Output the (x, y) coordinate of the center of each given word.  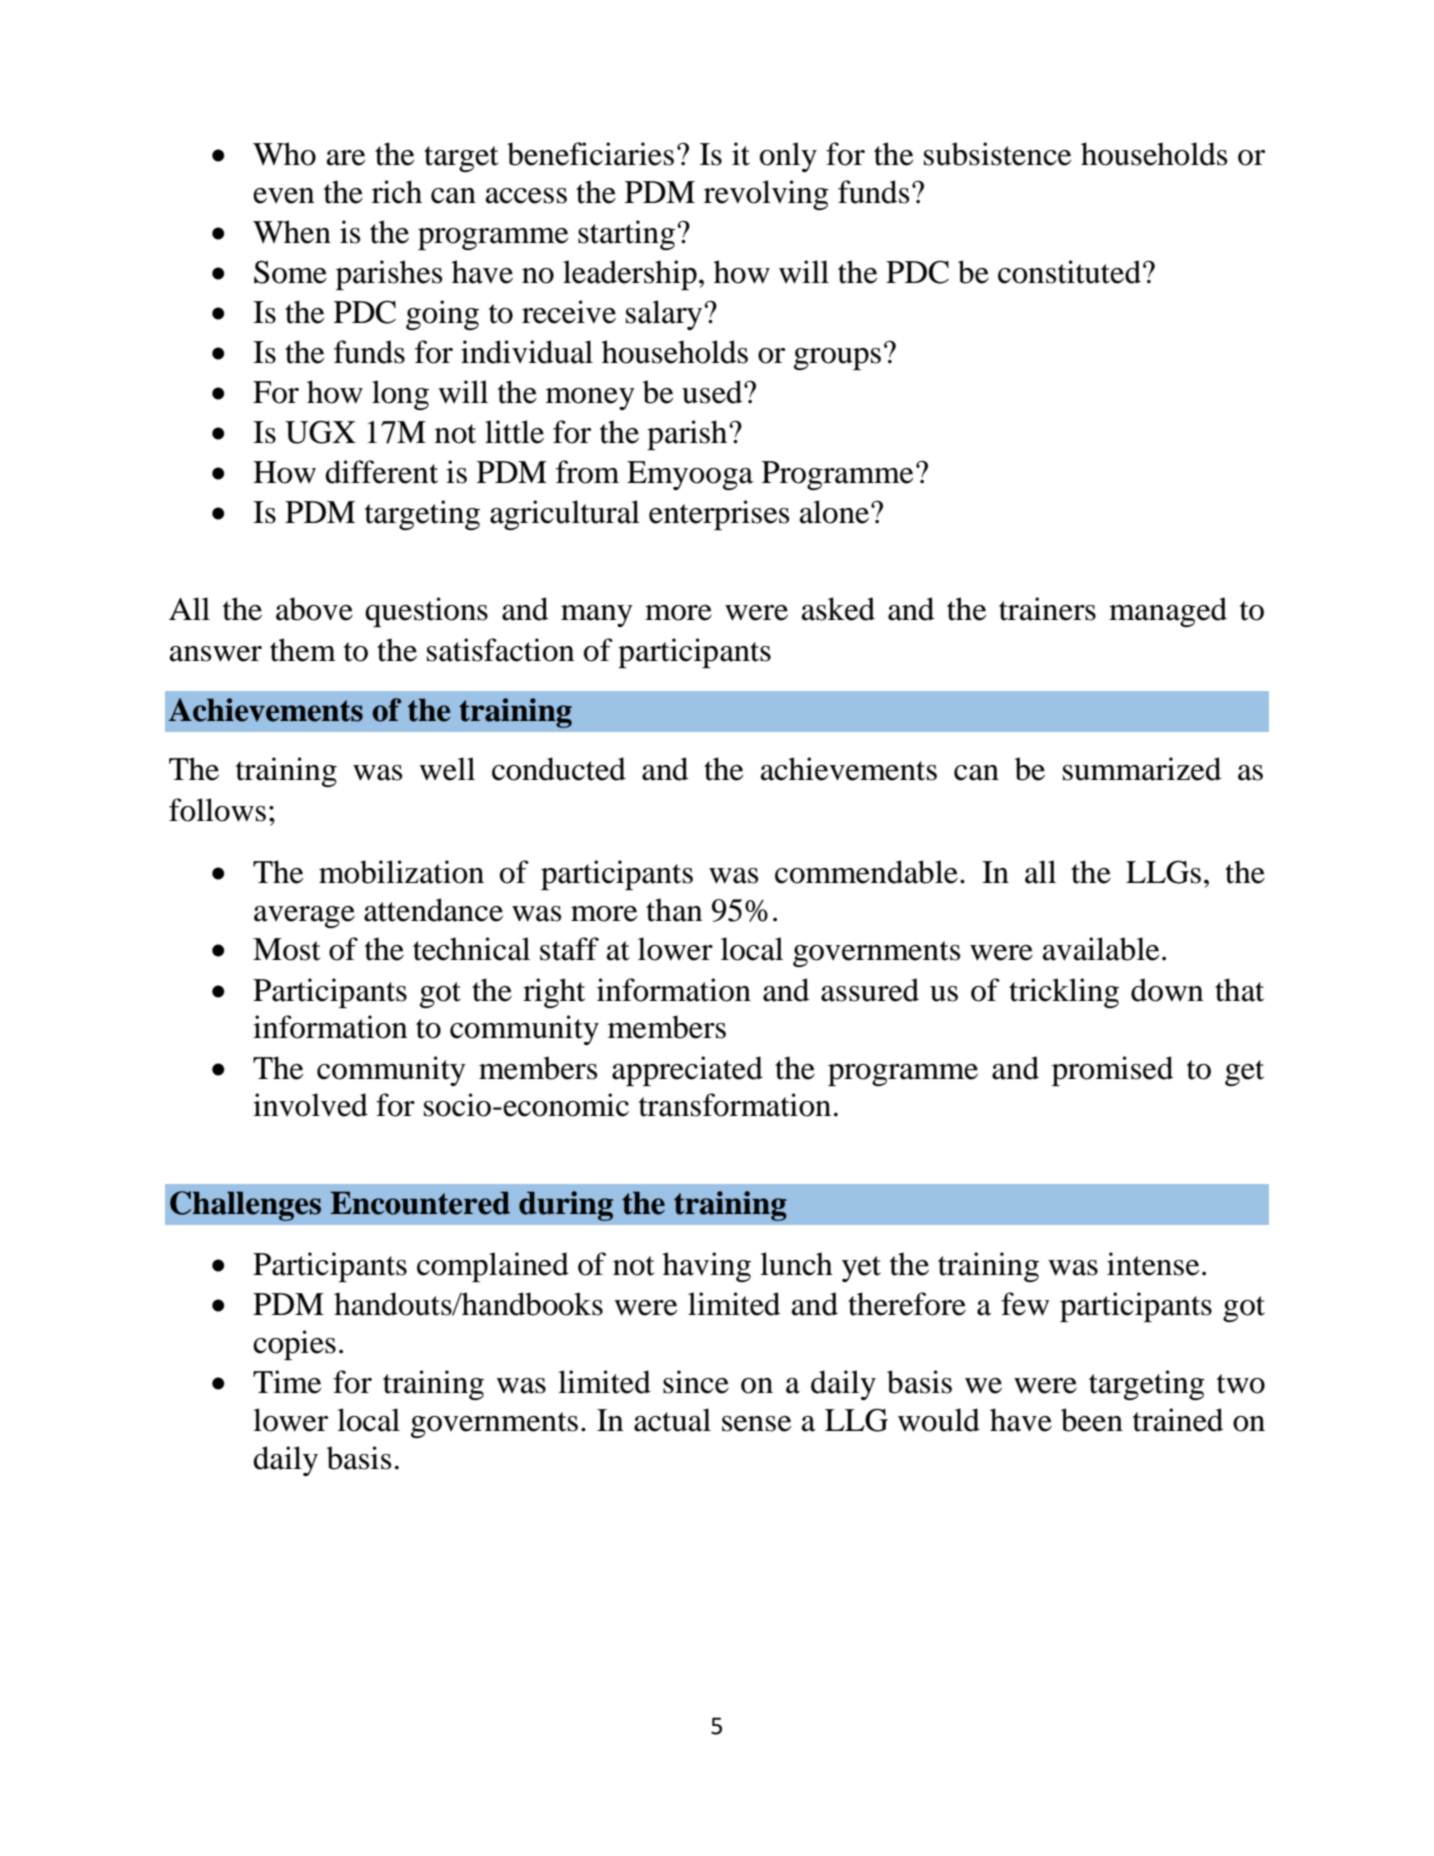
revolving (766, 195)
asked (838, 609)
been (1092, 1420)
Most (286, 949)
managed (1168, 612)
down (1167, 990)
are (346, 158)
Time (287, 1382)
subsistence (997, 154)
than (674, 910)
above (314, 609)
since (696, 1382)
